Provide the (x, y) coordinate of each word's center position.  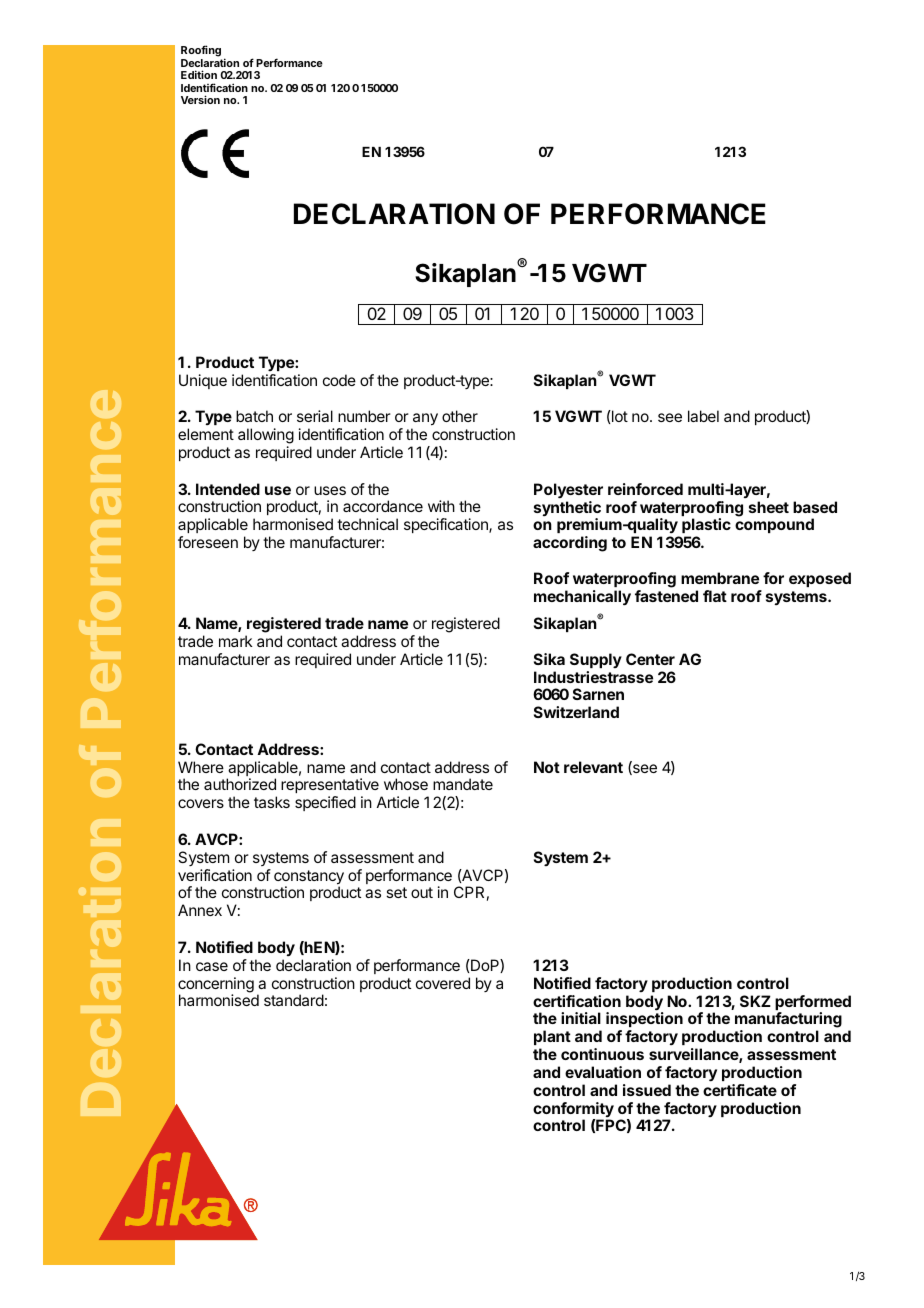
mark (236, 641)
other (460, 416)
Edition (199, 74)
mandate (463, 784)
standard (294, 1000)
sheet (769, 507)
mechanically (582, 598)
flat (715, 596)
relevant (593, 767)
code (339, 380)
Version (200, 99)
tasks (272, 802)
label (703, 416)
